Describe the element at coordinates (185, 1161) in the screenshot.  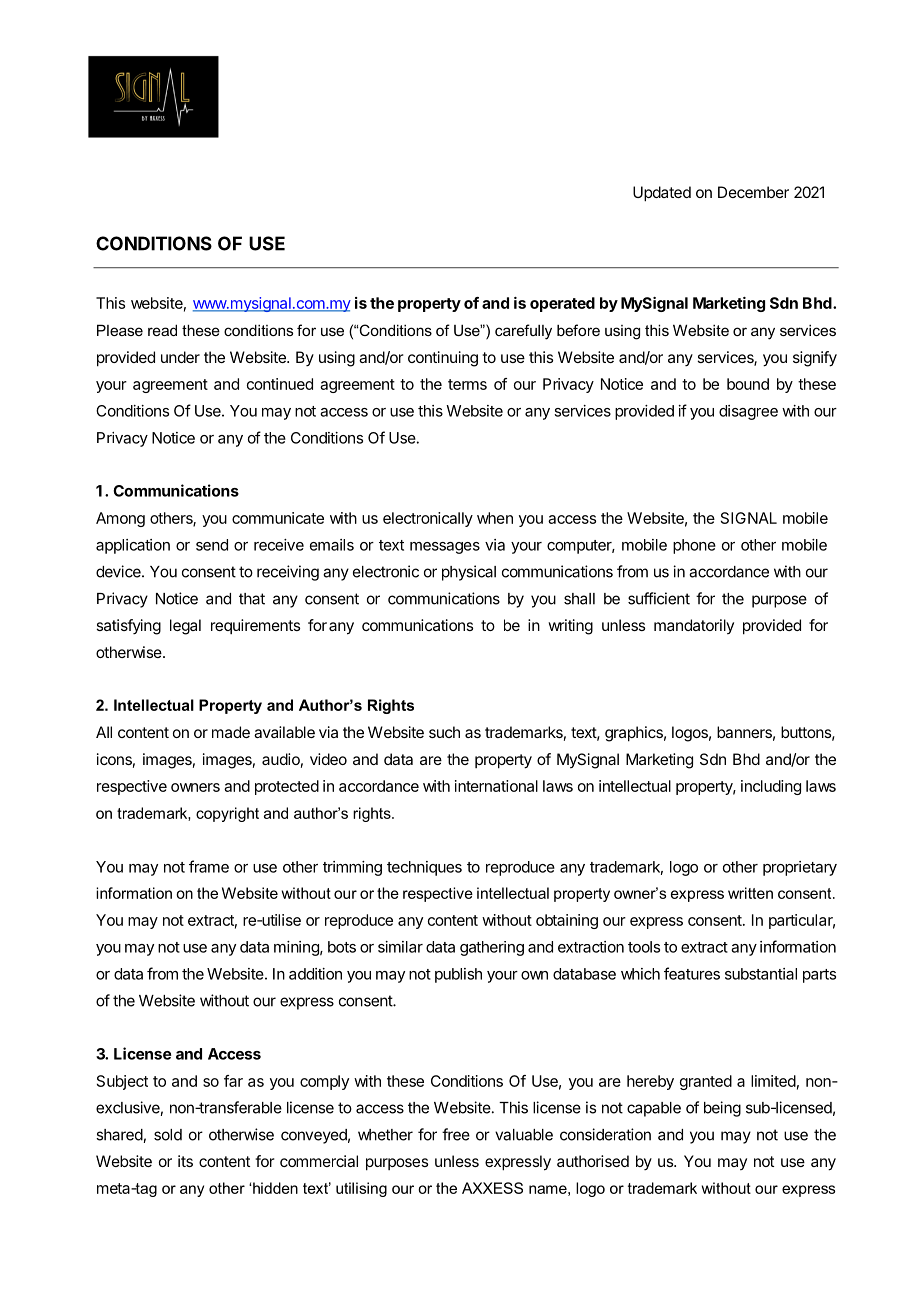
I see `its` at that location.
